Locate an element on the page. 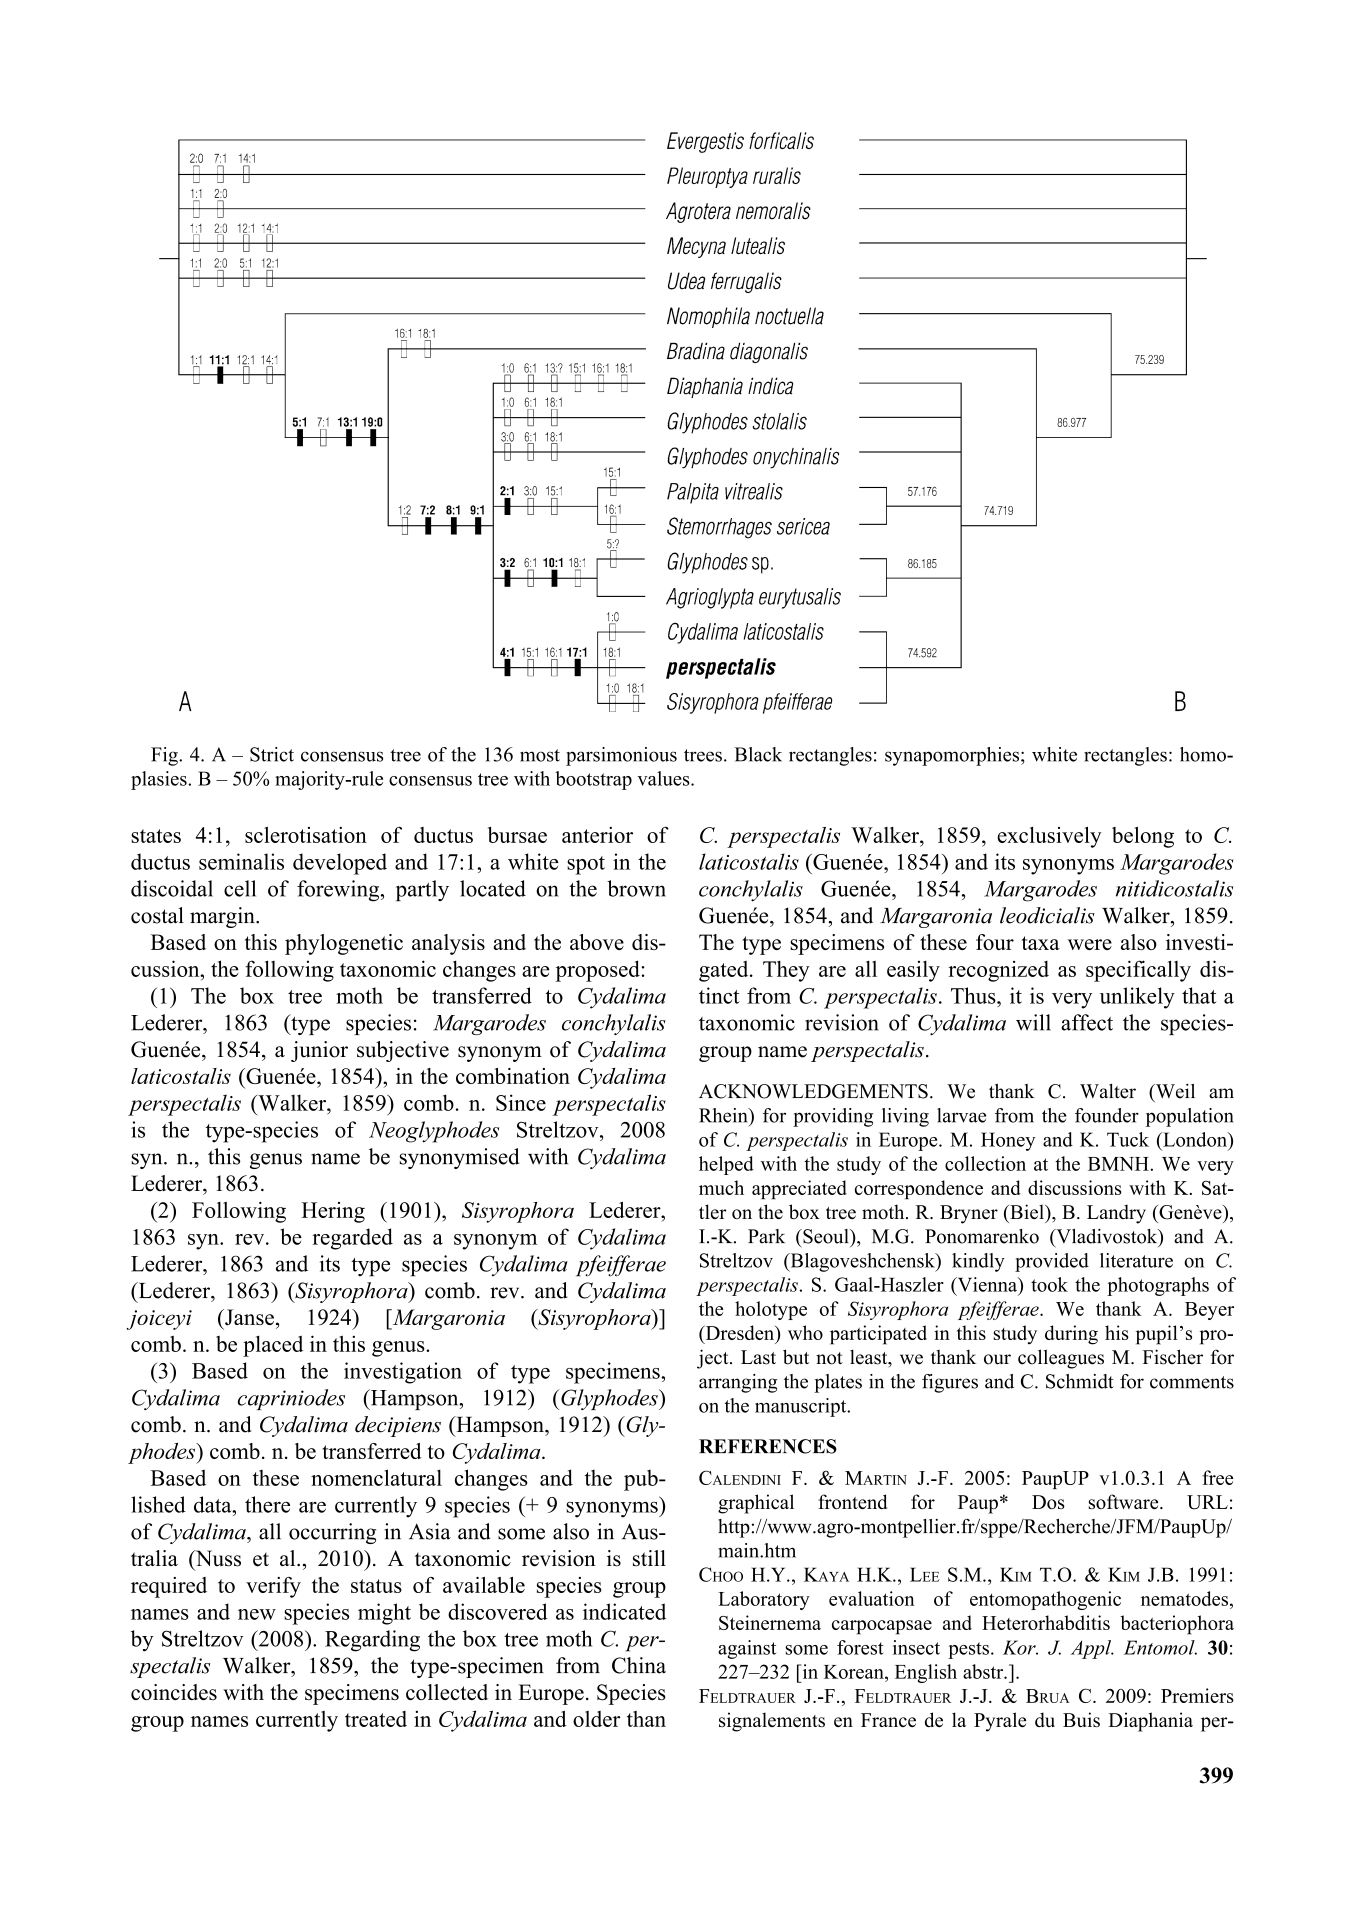 The height and width of the image is (1930, 1364). coincides is located at coordinates (174, 1692).
